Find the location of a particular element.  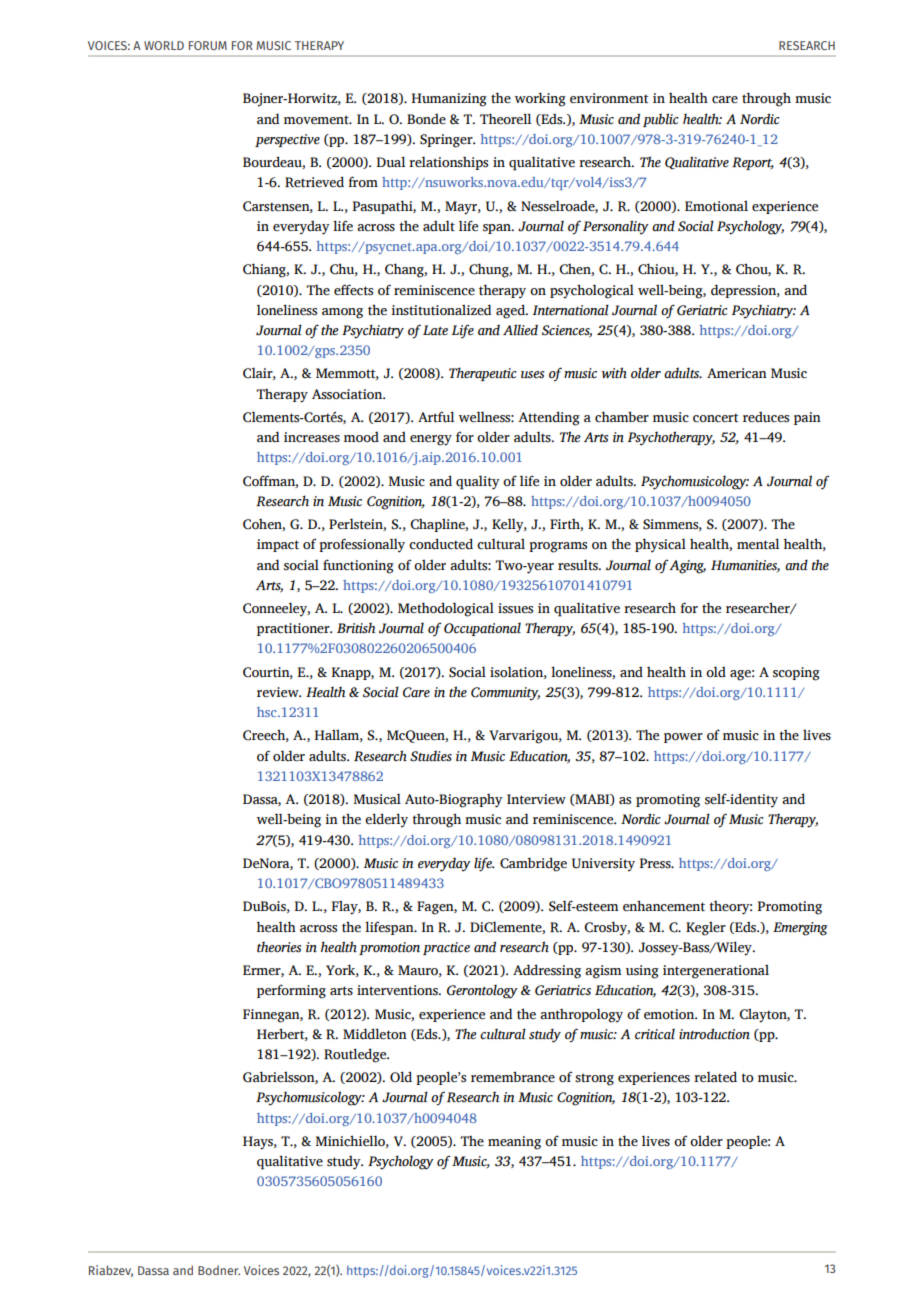

remembrance is located at coordinates (513, 1077).
